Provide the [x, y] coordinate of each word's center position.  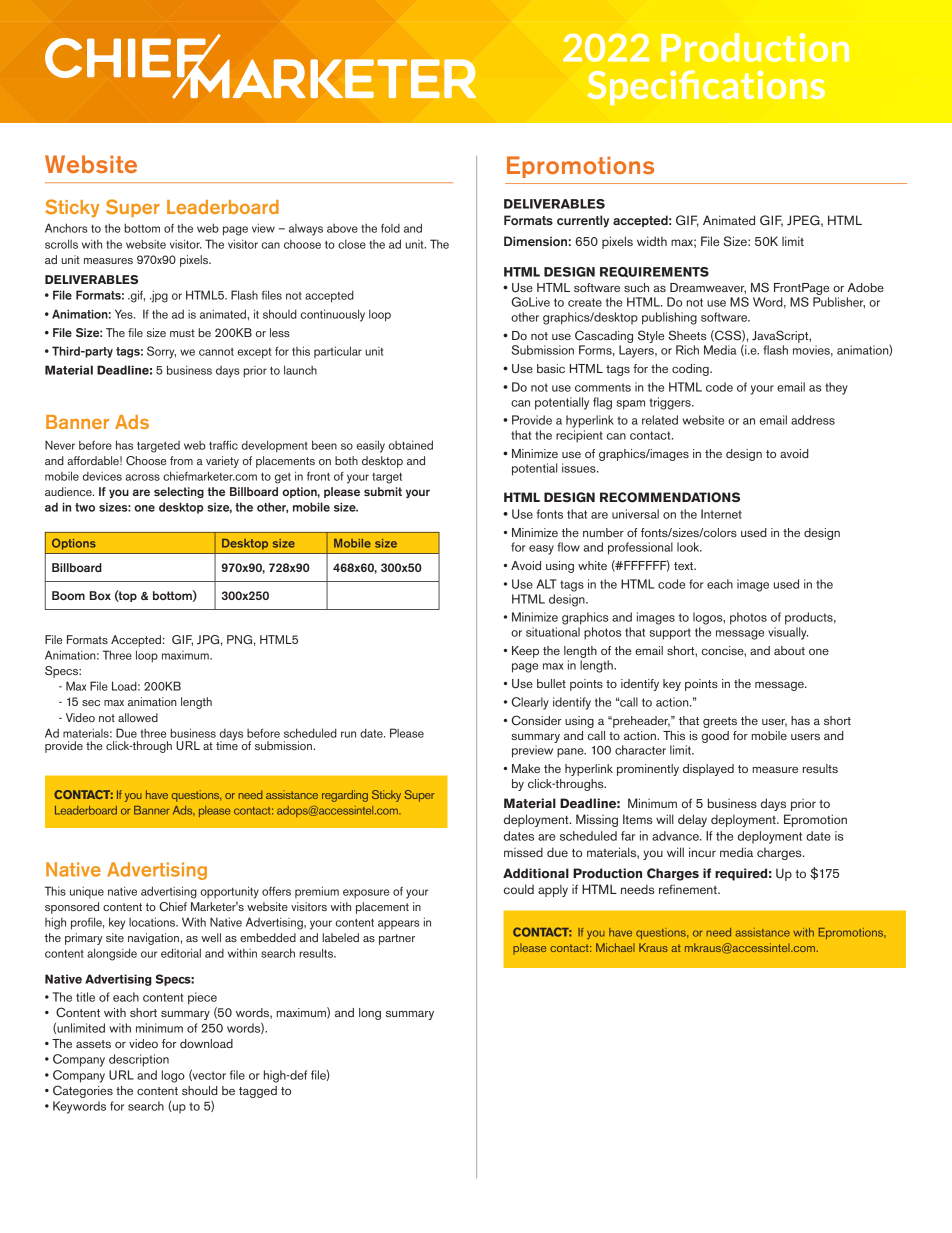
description [139, 1060]
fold [390, 228]
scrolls [61, 244]
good [715, 737]
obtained [411, 445]
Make [526, 768]
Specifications [706, 87]
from [181, 460]
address [813, 420]
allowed [138, 717]
